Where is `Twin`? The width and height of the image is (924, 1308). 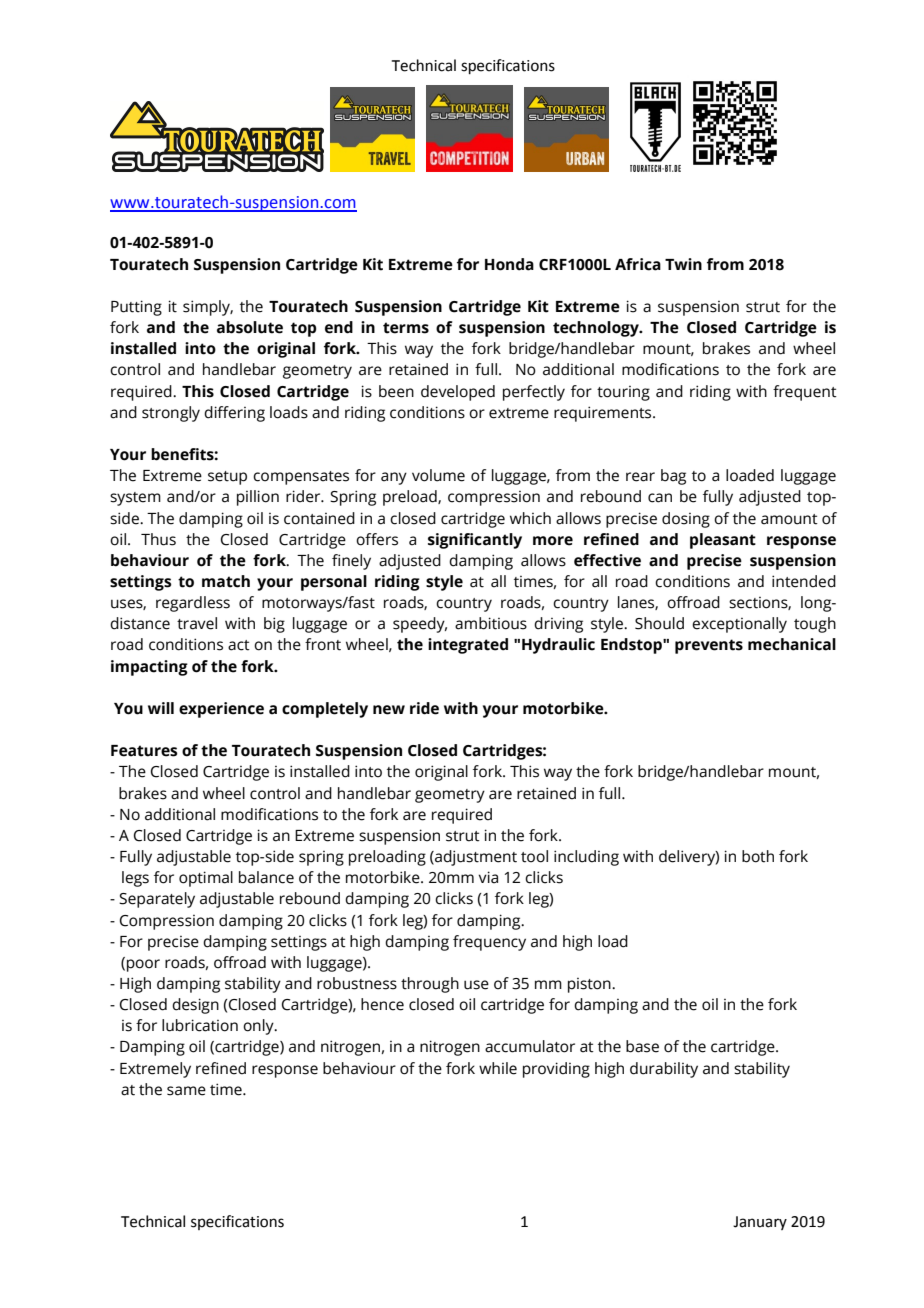
Twin is located at coordinates (683, 264).
